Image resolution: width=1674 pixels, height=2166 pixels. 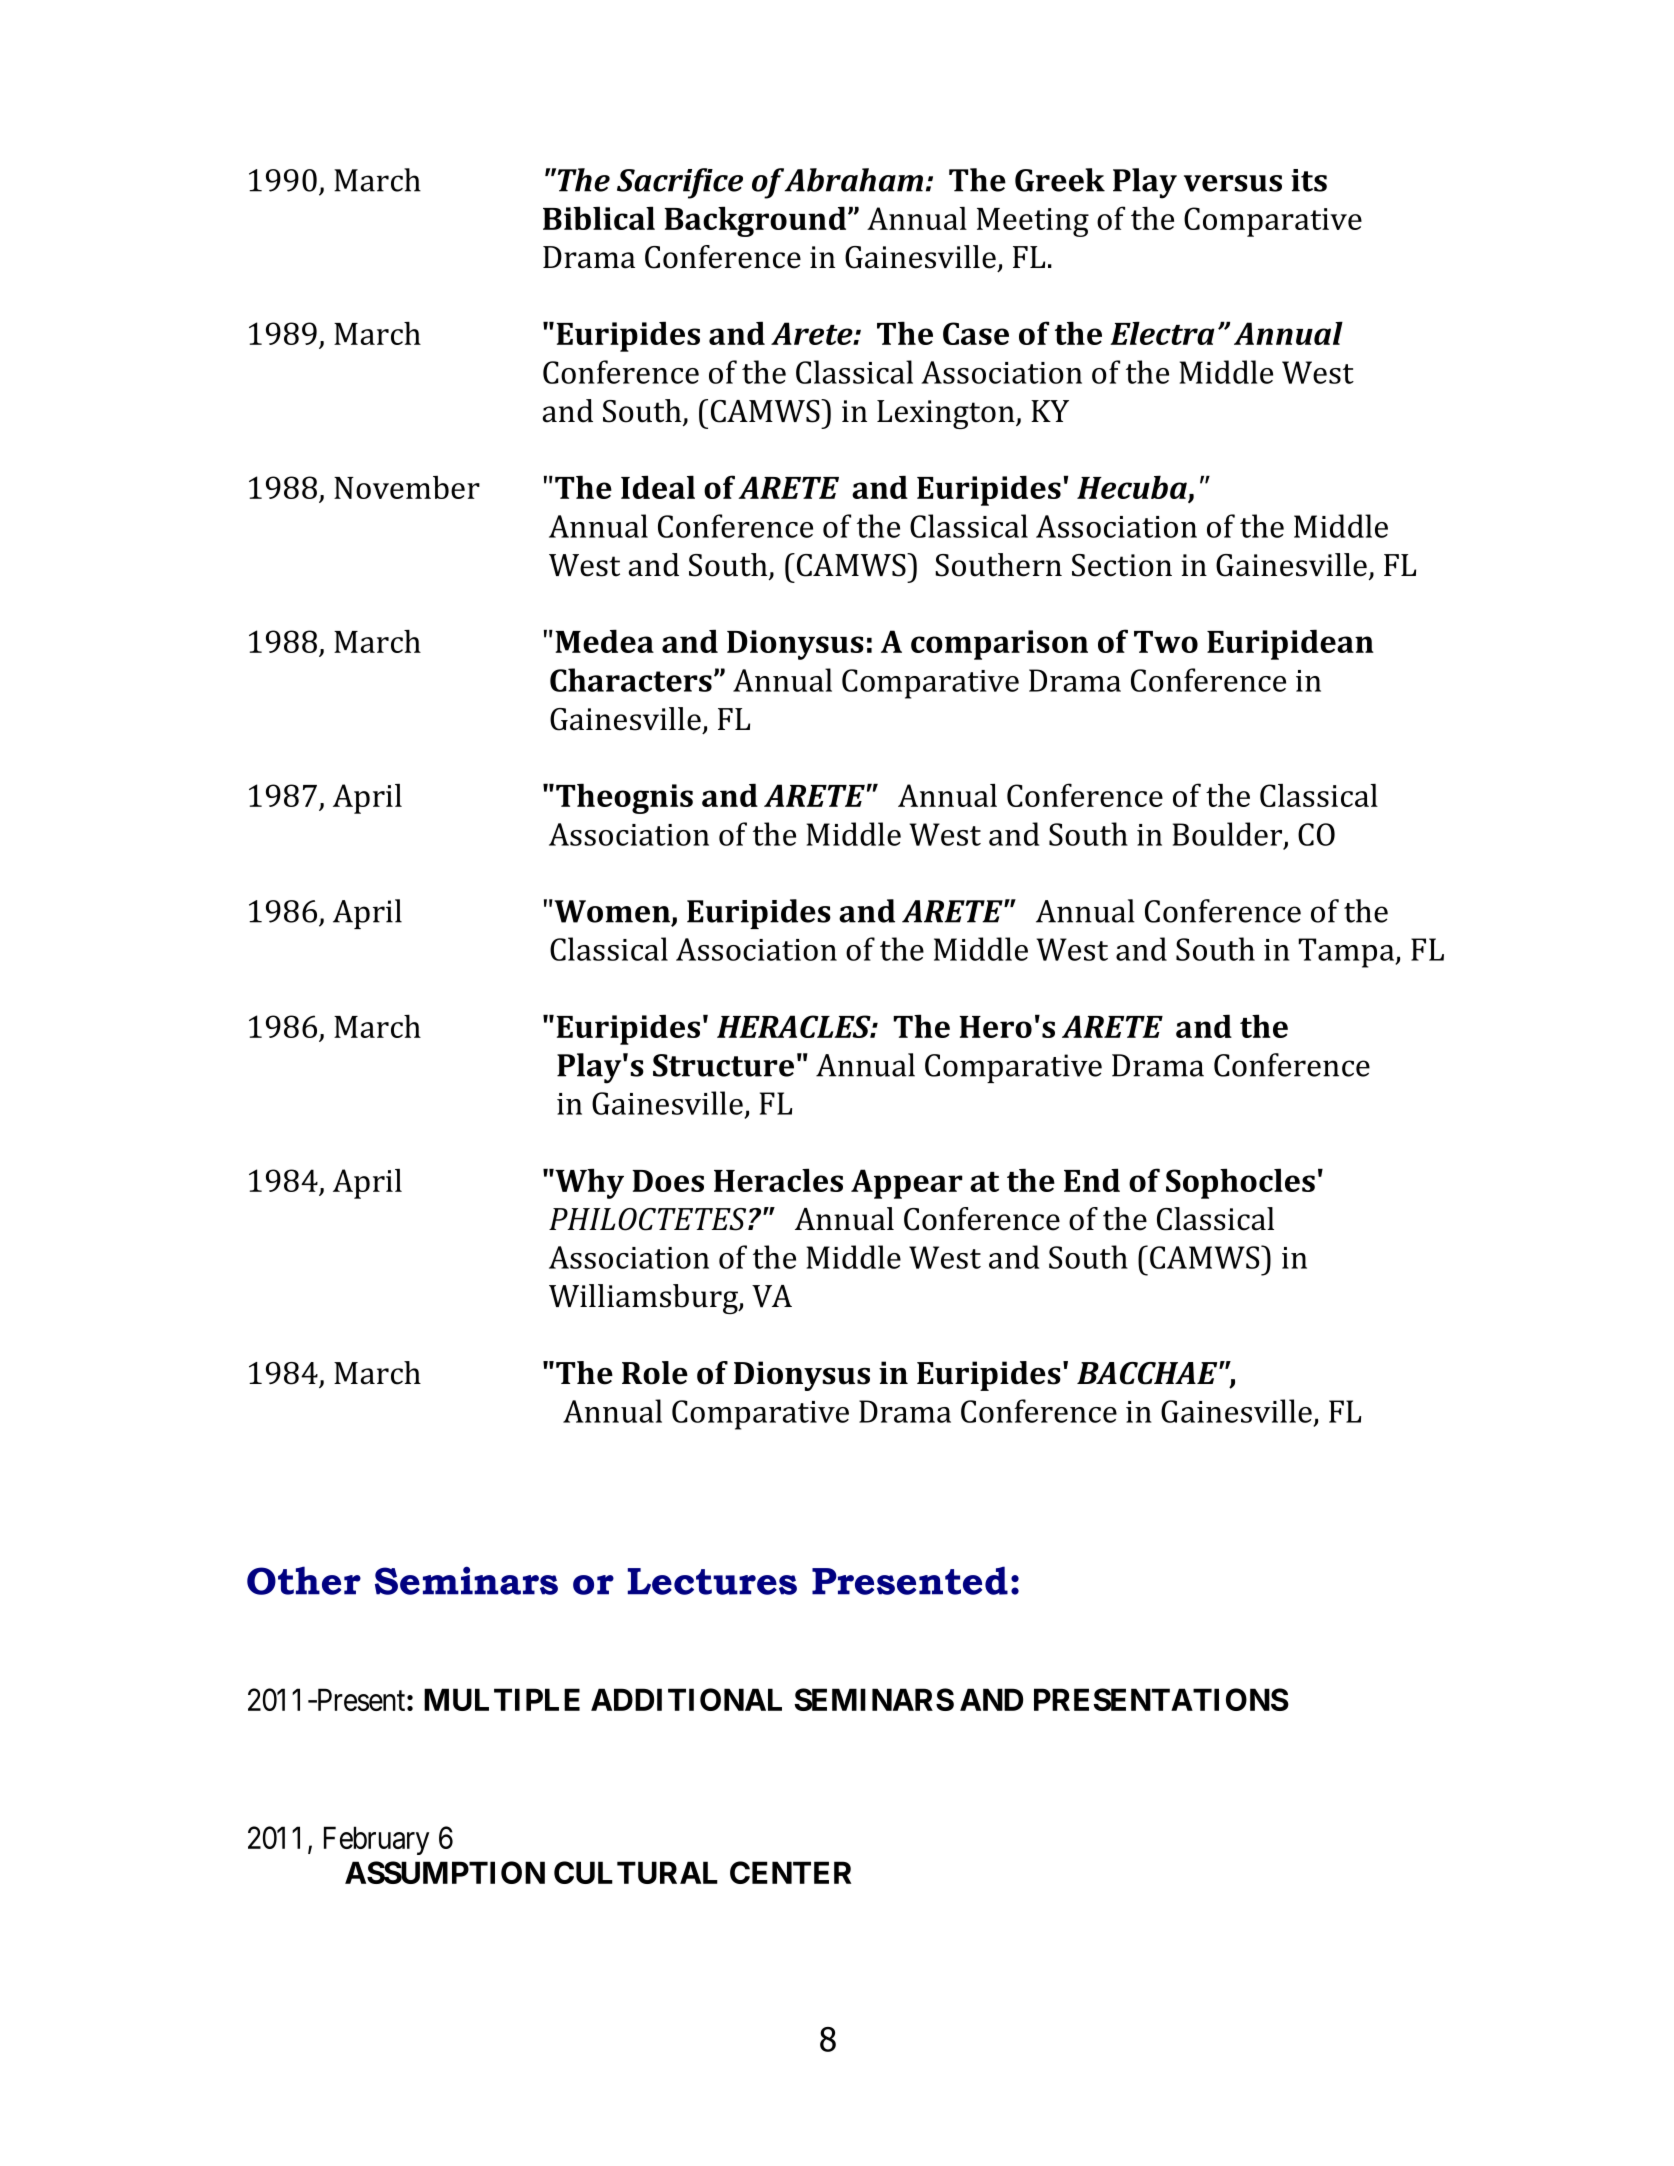 I want to click on Women, so click(x=612, y=912).
